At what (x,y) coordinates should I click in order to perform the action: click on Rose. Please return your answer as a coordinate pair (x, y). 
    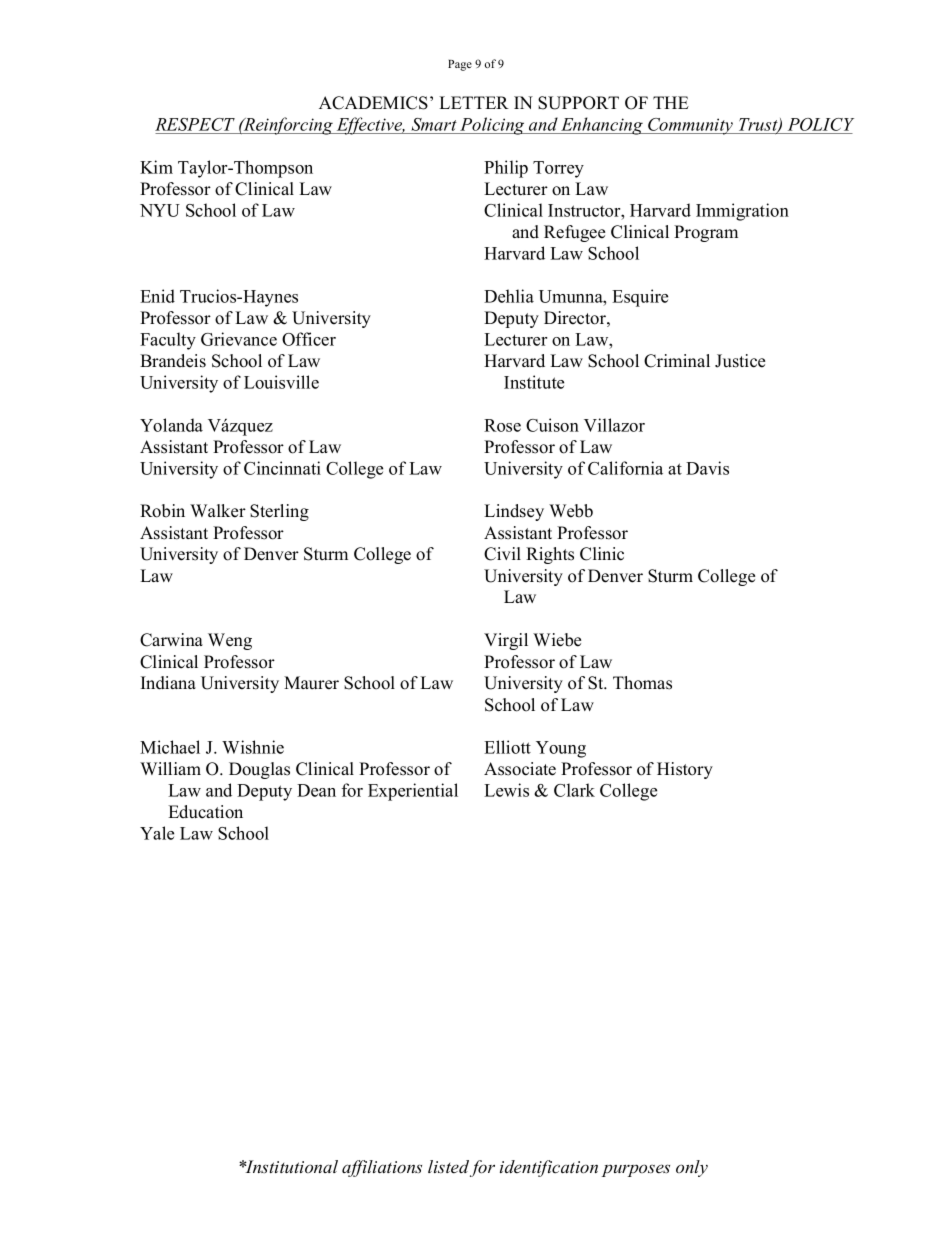
    Looking at the image, I should click on (502, 425).
